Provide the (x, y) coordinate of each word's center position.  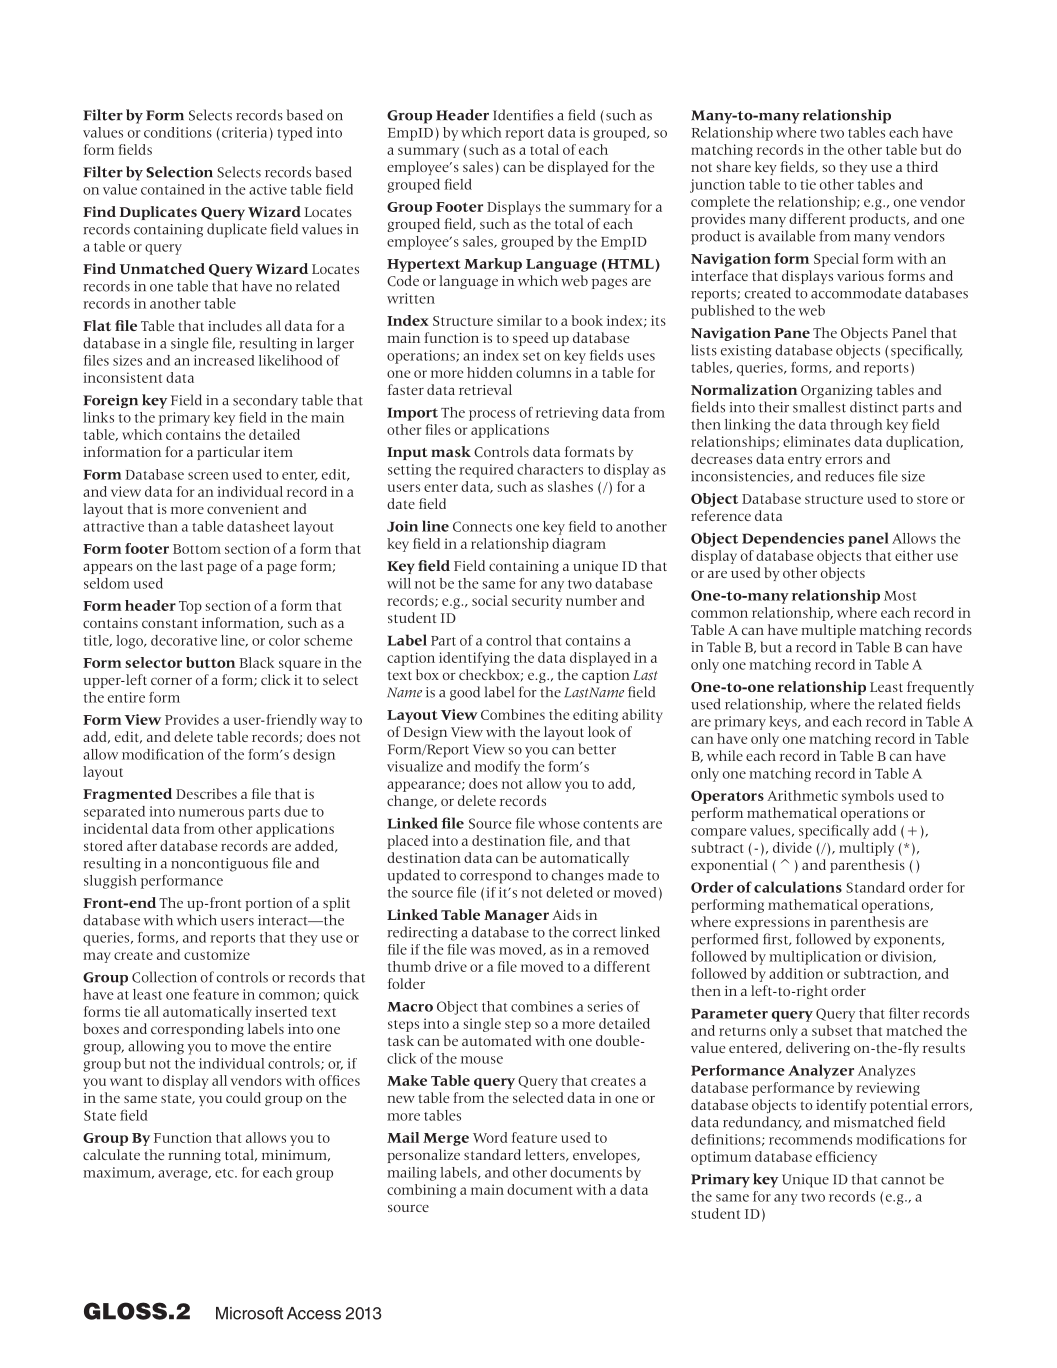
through (856, 426)
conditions (178, 132)
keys (784, 723)
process (492, 415)
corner (171, 681)
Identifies (523, 115)
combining (421, 1191)
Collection (164, 977)
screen (208, 476)
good (465, 693)
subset (832, 1030)
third (922, 166)
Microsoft (249, 1313)
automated (497, 1040)
